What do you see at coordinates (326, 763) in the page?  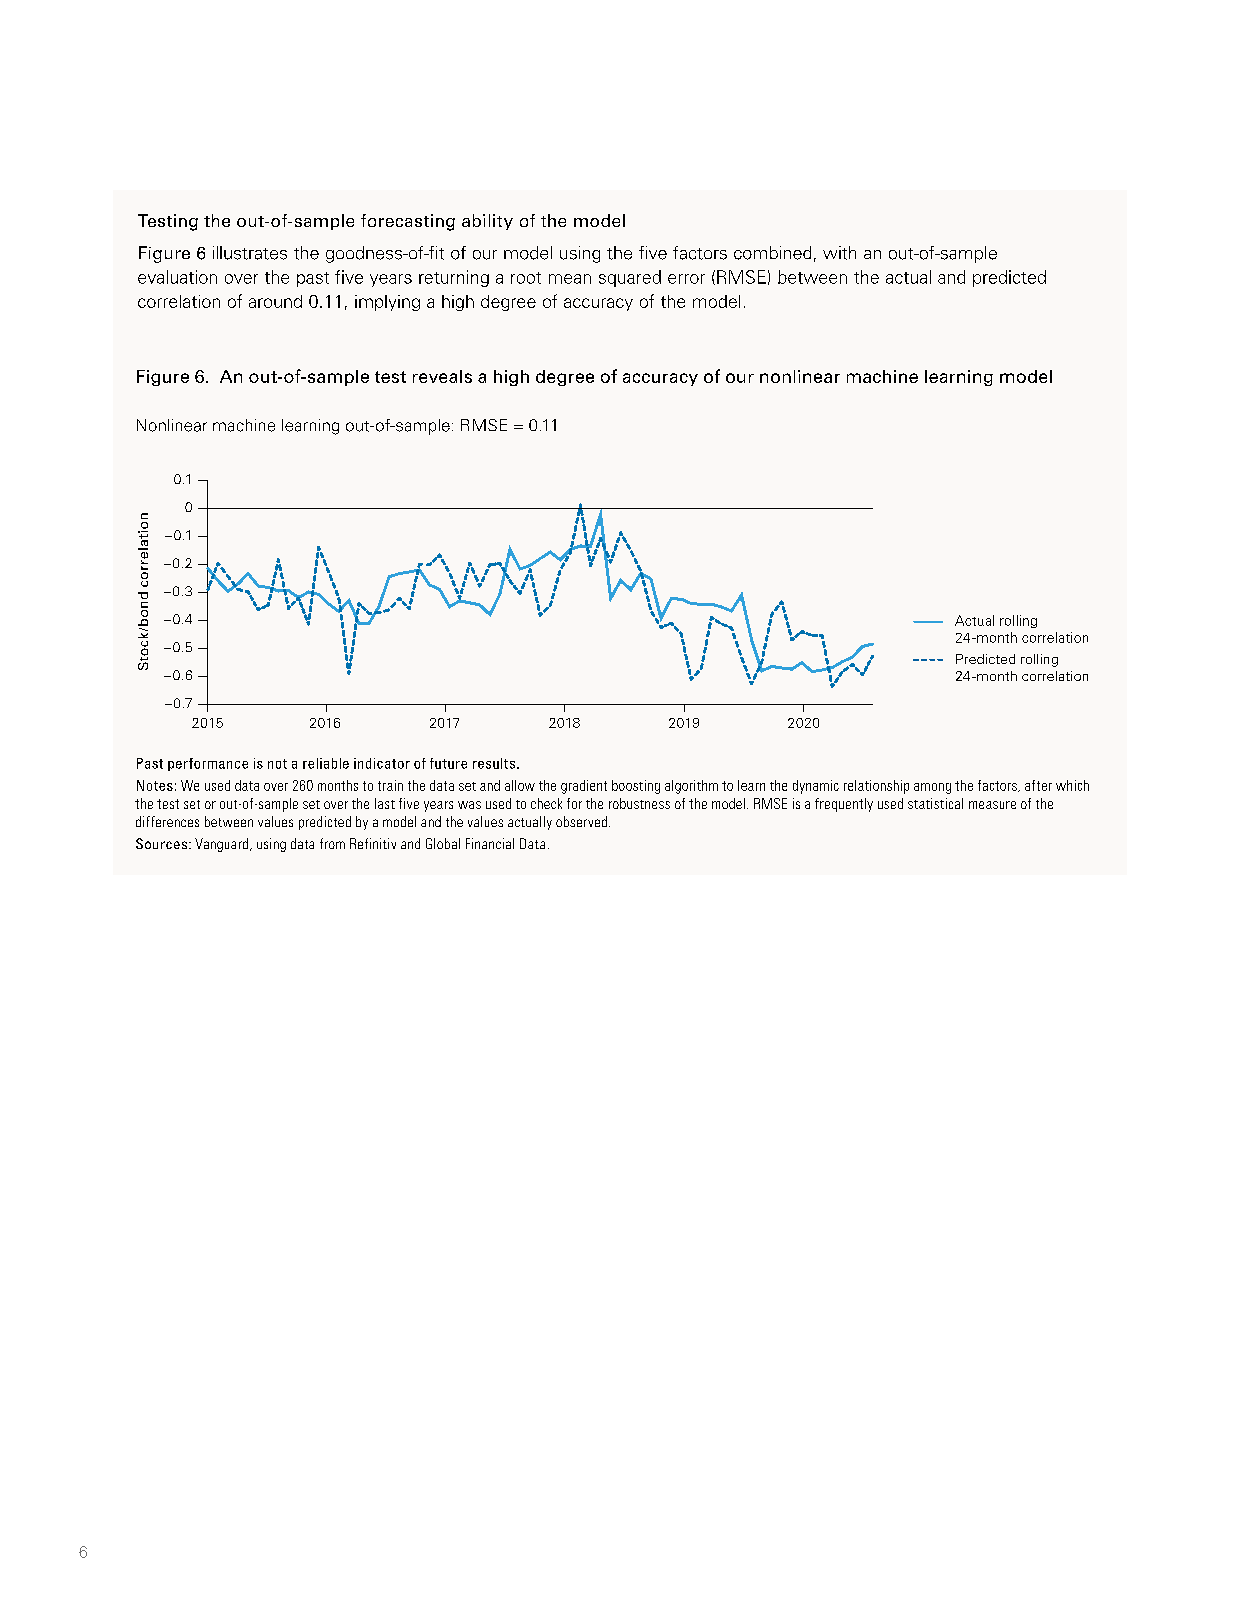 I see `reliable` at bounding box center [326, 763].
